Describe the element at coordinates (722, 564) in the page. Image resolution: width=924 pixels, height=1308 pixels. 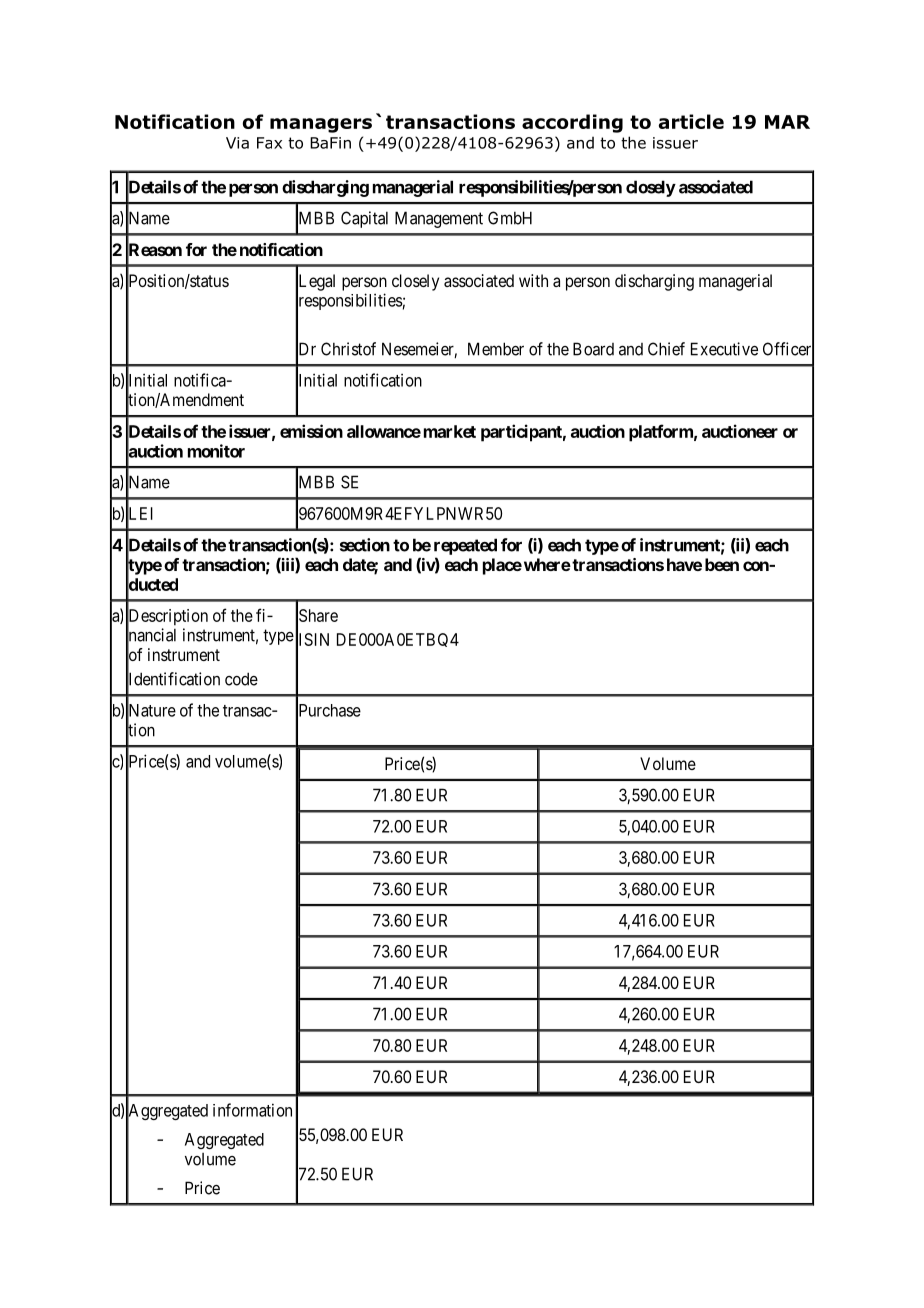
I see `been` at that location.
